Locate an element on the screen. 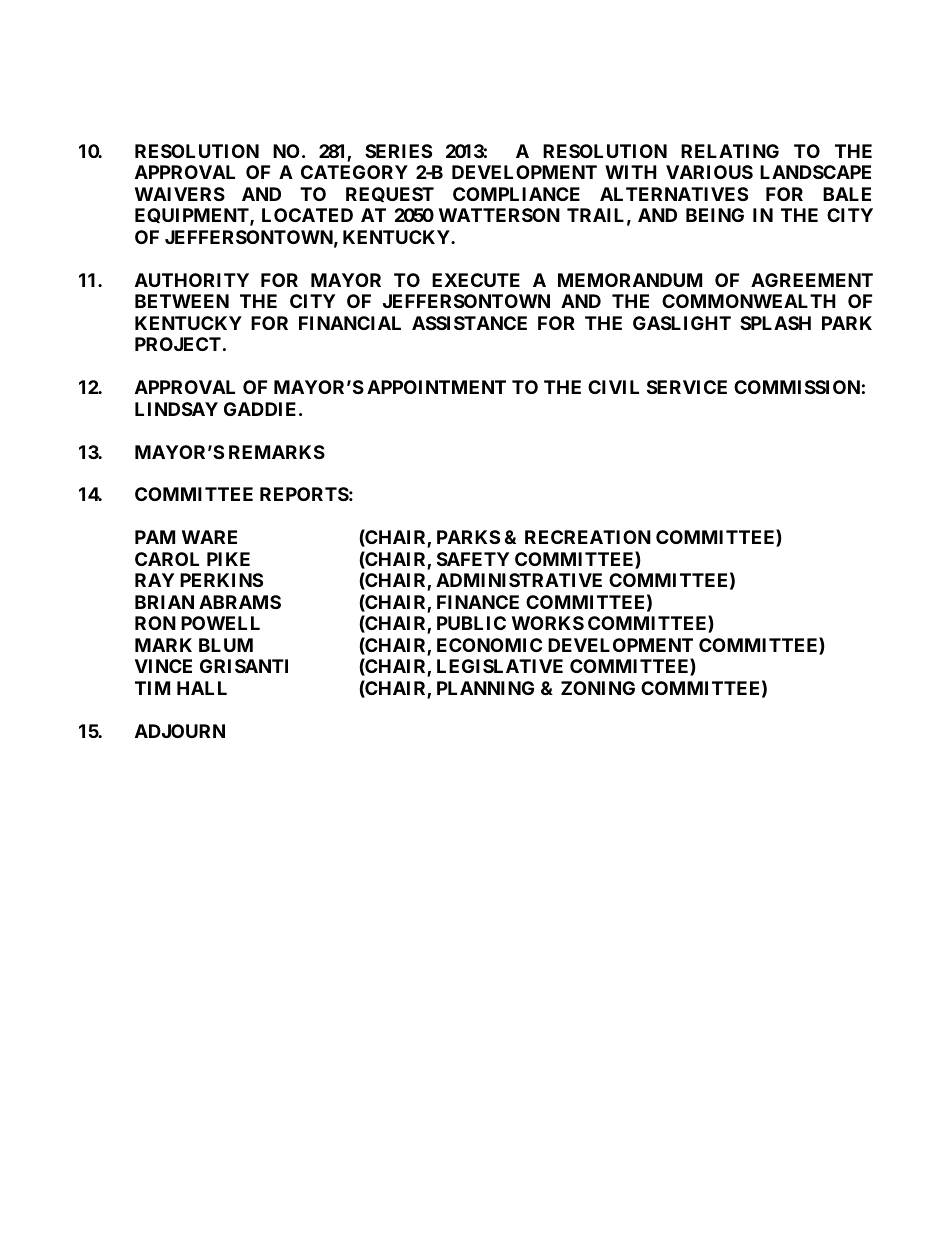  LEGISLATIVE is located at coordinates (500, 666).
